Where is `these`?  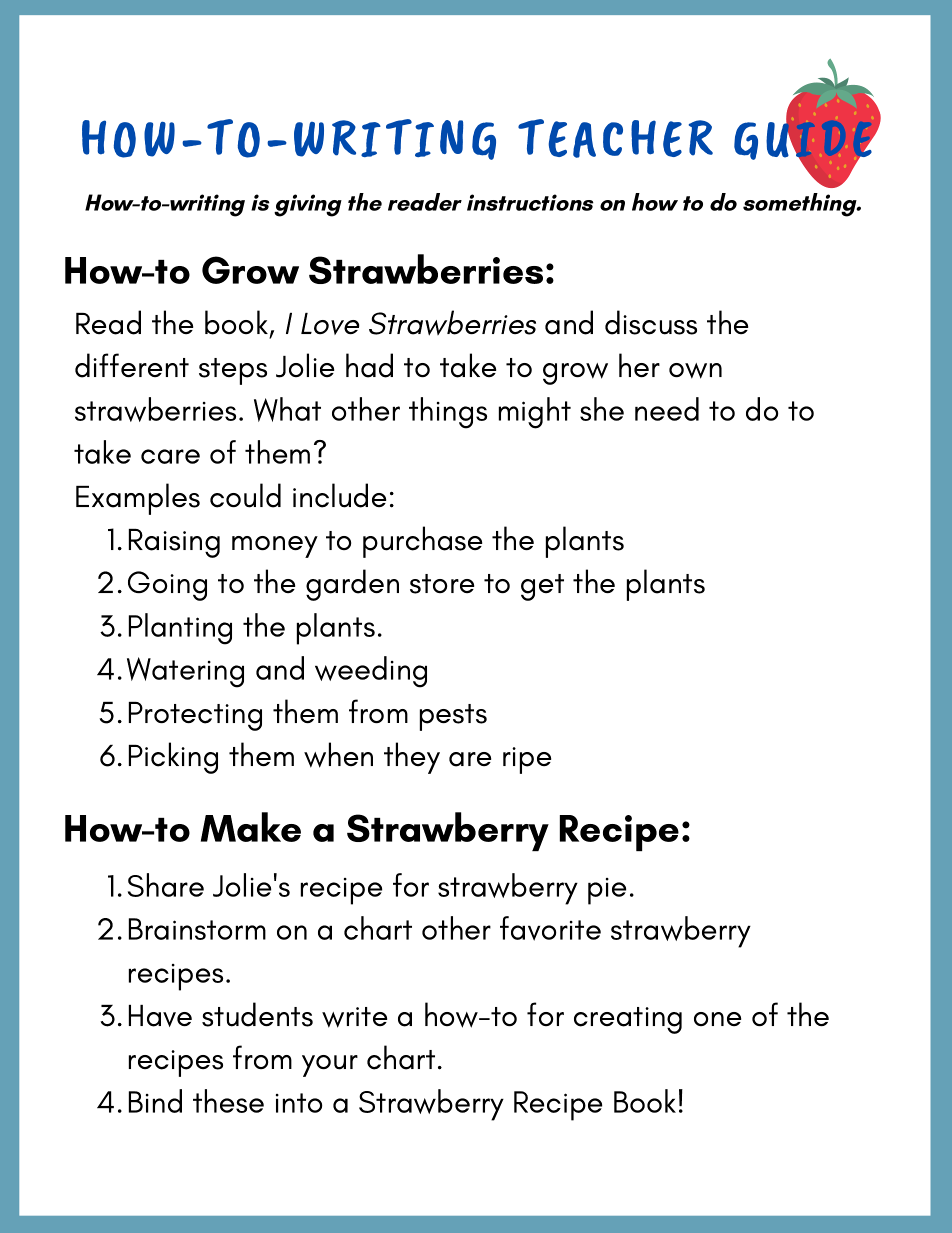 these is located at coordinates (228, 1101).
